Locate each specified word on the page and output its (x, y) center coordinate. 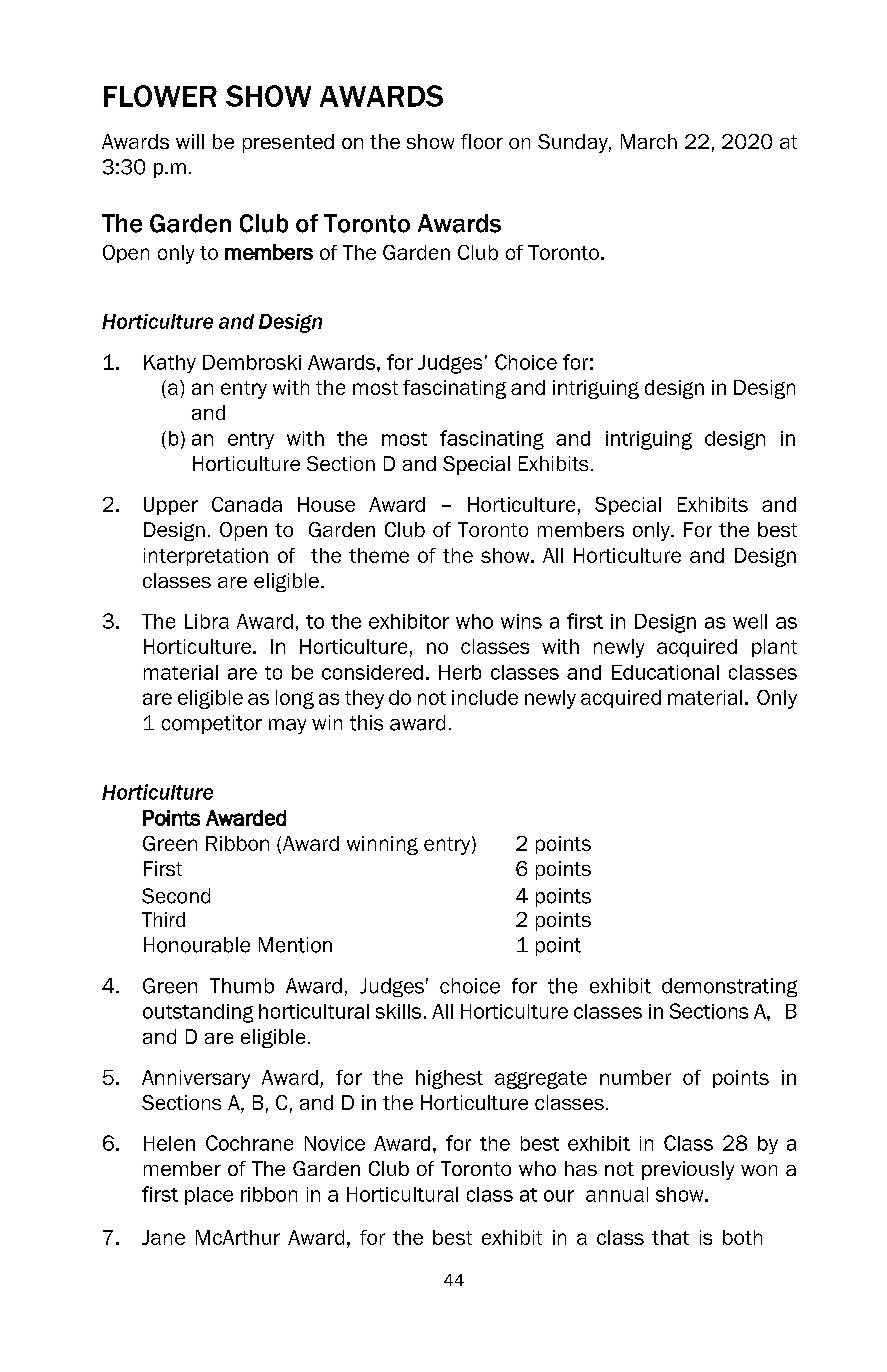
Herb (460, 672)
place (209, 1196)
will (190, 141)
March (649, 141)
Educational (665, 672)
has (581, 1168)
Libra (207, 621)
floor (482, 141)
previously (688, 1170)
